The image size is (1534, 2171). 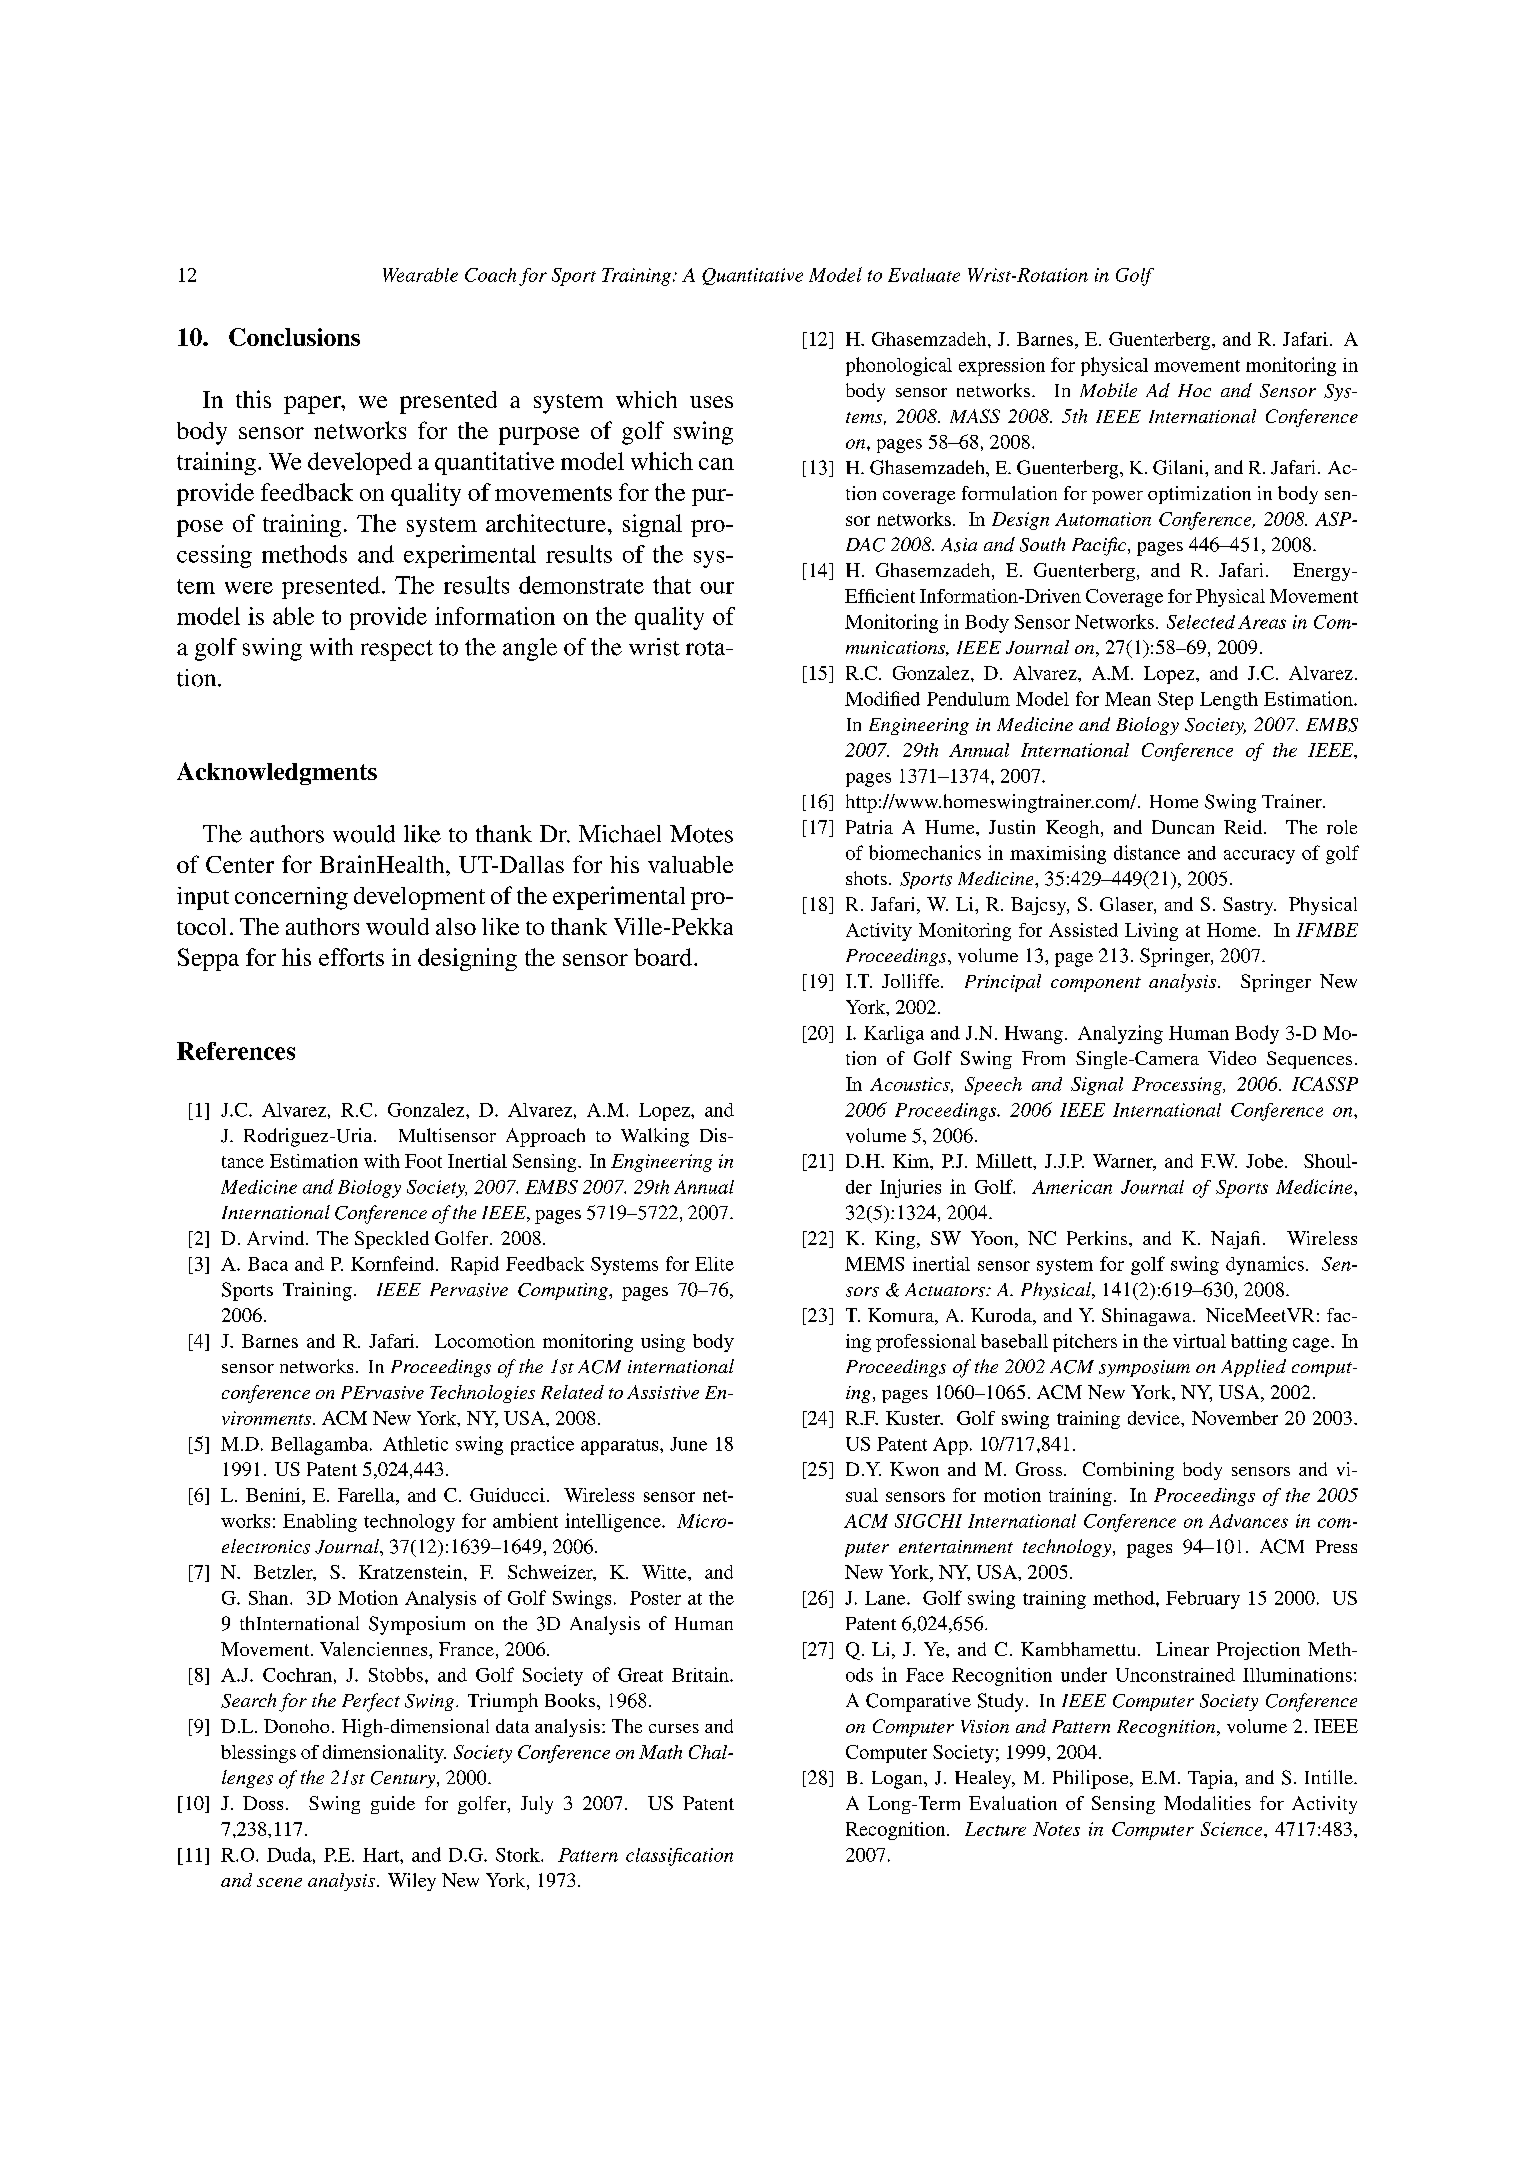 What do you see at coordinates (711, 402) in the screenshot?
I see `uses` at bounding box center [711, 402].
